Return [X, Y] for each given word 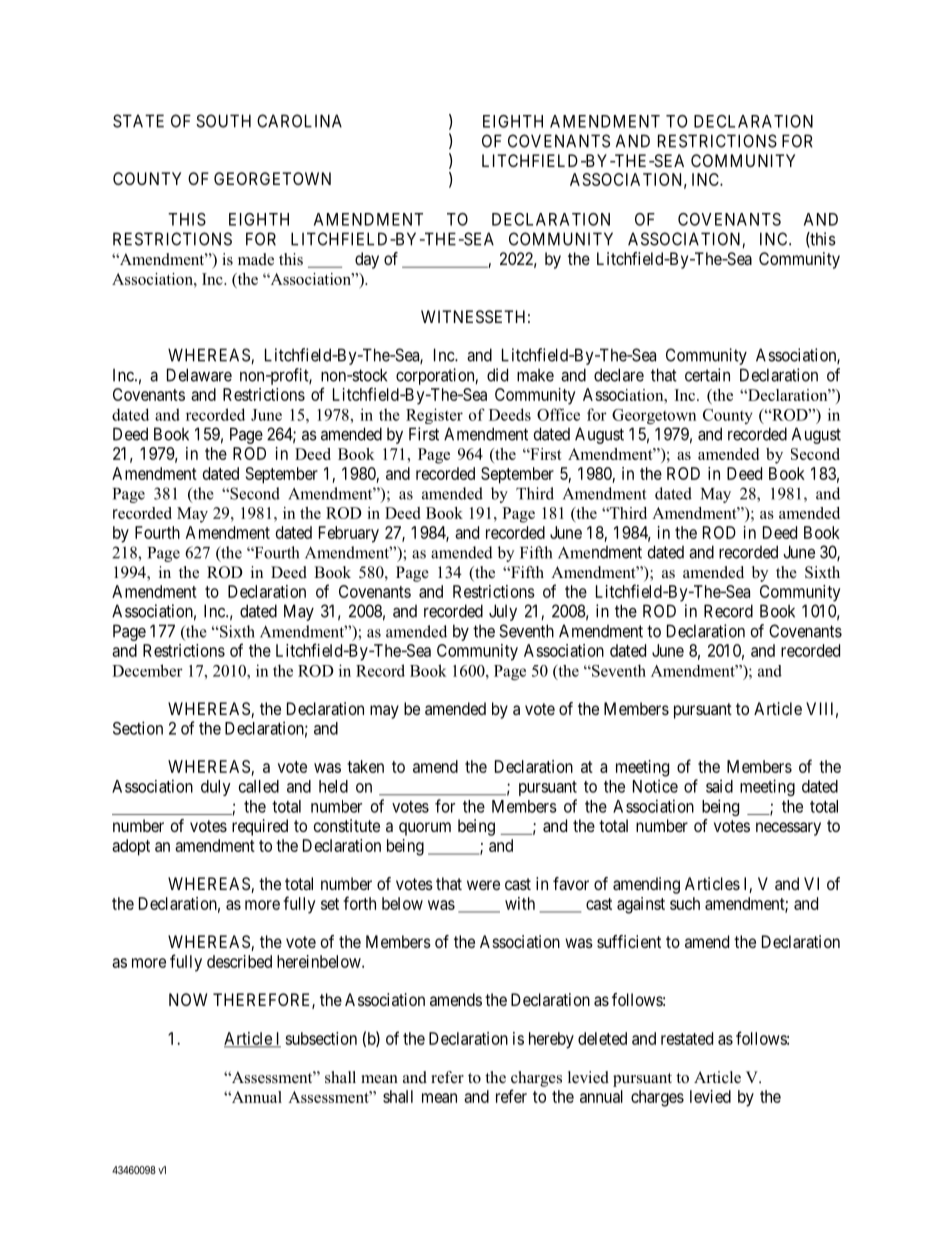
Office [558, 414]
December [147, 670]
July [503, 612]
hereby [551, 1040]
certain [707, 375]
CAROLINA [299, 121]
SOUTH [223, 121]
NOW [188, 999]
